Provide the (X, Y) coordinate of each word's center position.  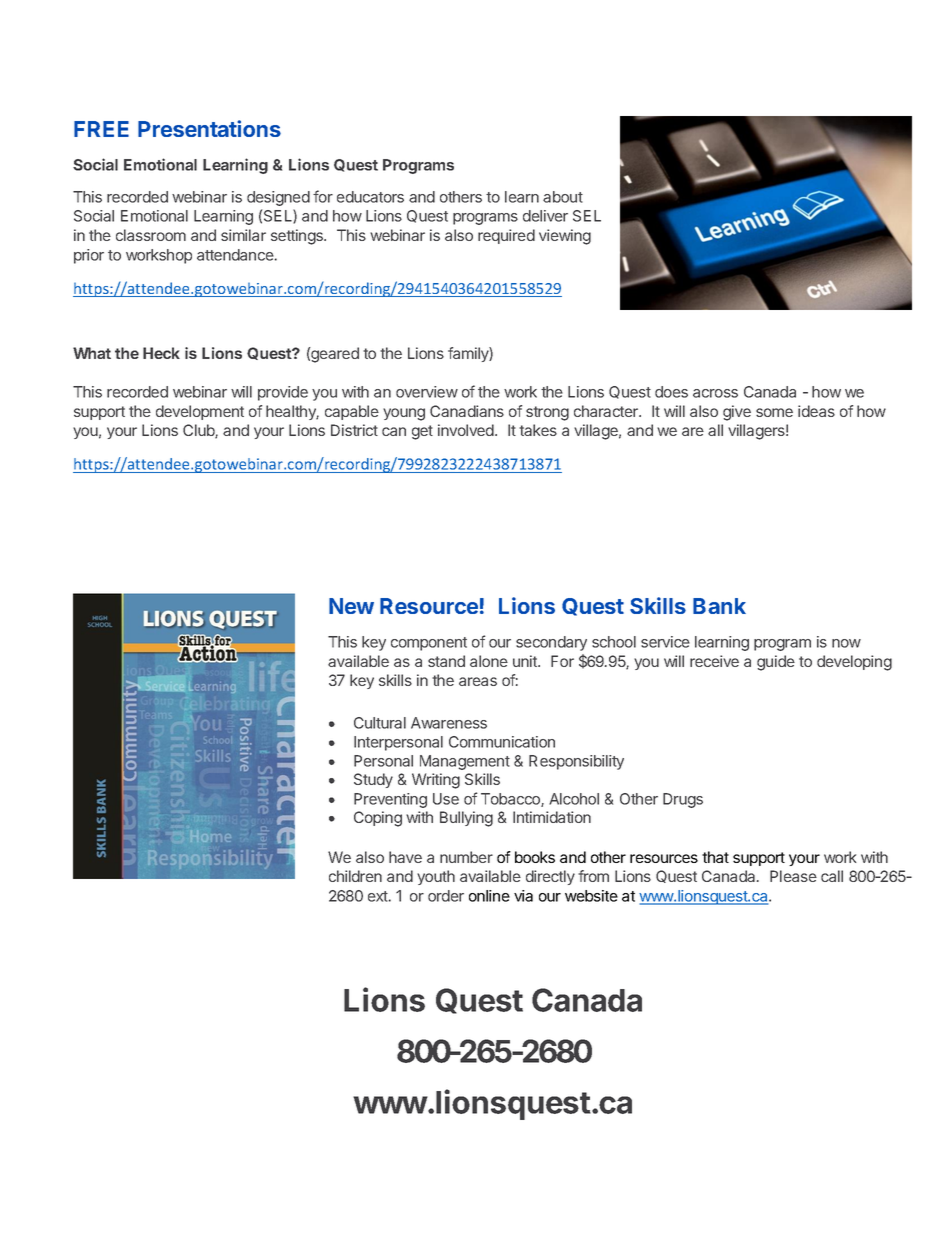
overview (427, 392)
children (355, 876)
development (200, 412)
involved (467, 430)
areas (478, 681)
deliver (545, 216)
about (563, 197)
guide (776, 663)
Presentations (209, 128)
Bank (719, 606)
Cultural (380, 723)
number (466, 857)
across (715, 393)
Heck (161, 353)
